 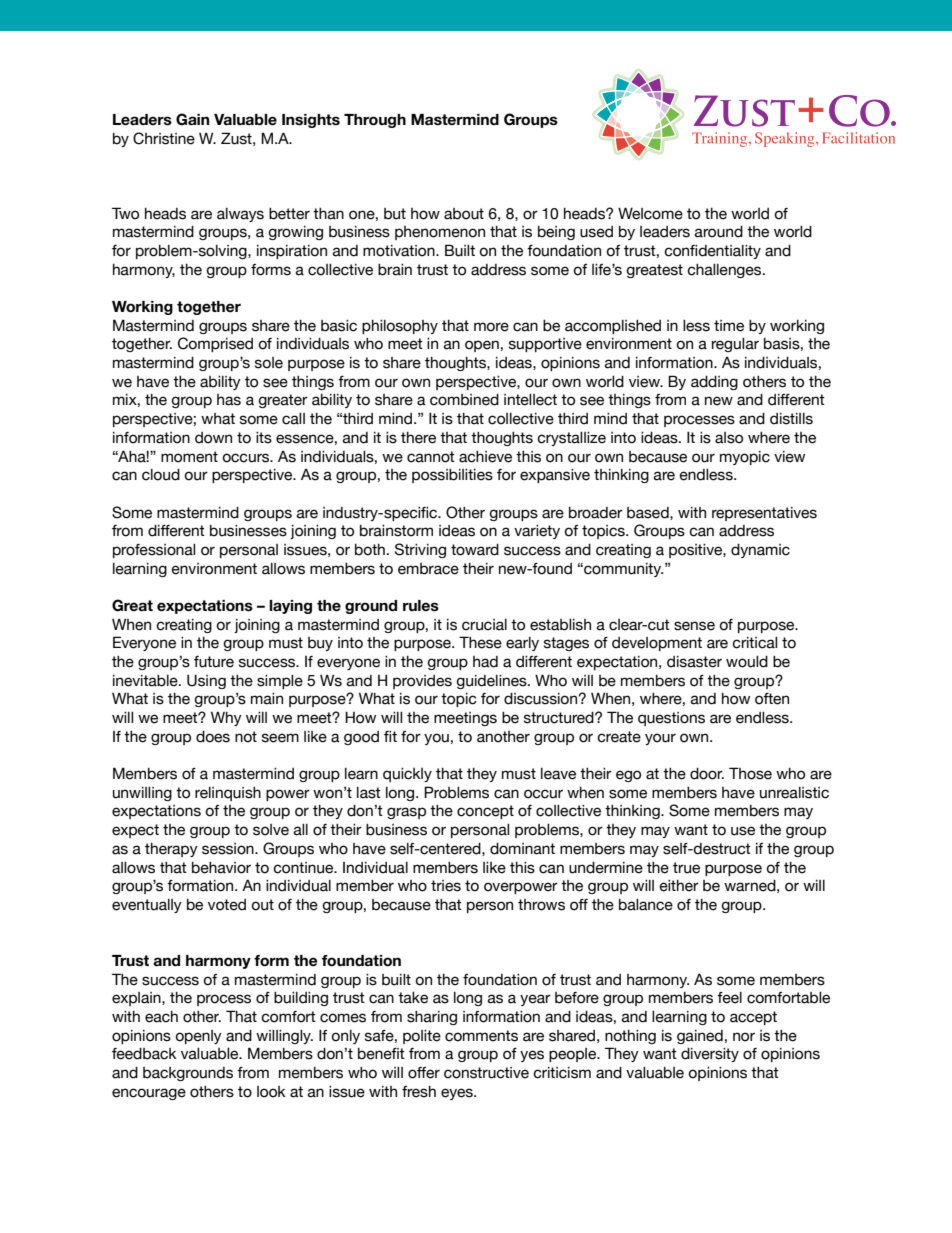 What do you see at coordinates (729, 438) in the screenshot?
I see `also` at bounding box center [729, 438].
